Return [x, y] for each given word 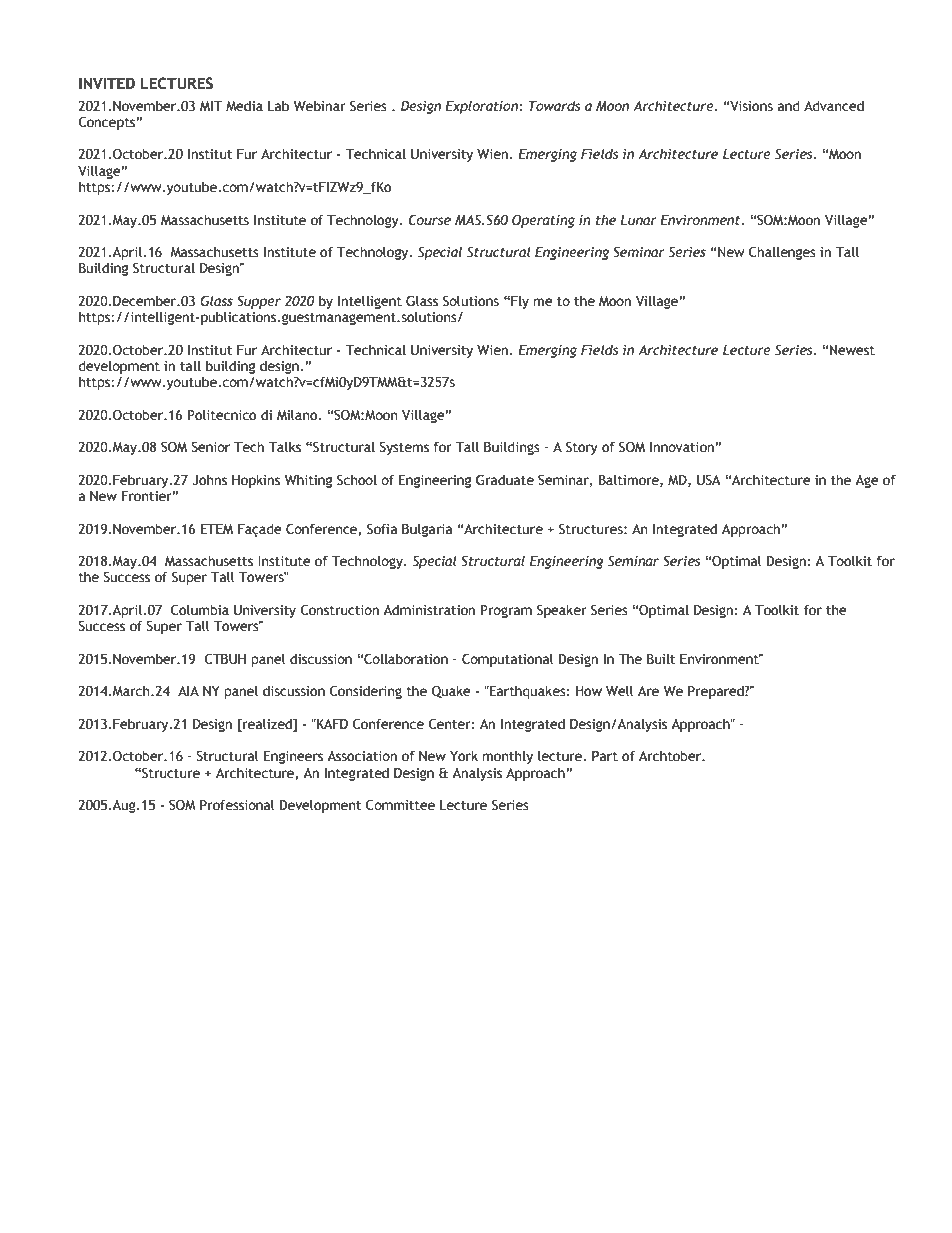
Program [506, 611]
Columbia [200, 610]
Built [661, 659]
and [789, 105]
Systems [404, 448]
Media [244, 106]
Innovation [682, 447]
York [464, 756]
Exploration [482, 107]
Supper [259, 302]
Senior [210, 447]
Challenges [782, 253]
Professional [237, 805]
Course [430, 220]
